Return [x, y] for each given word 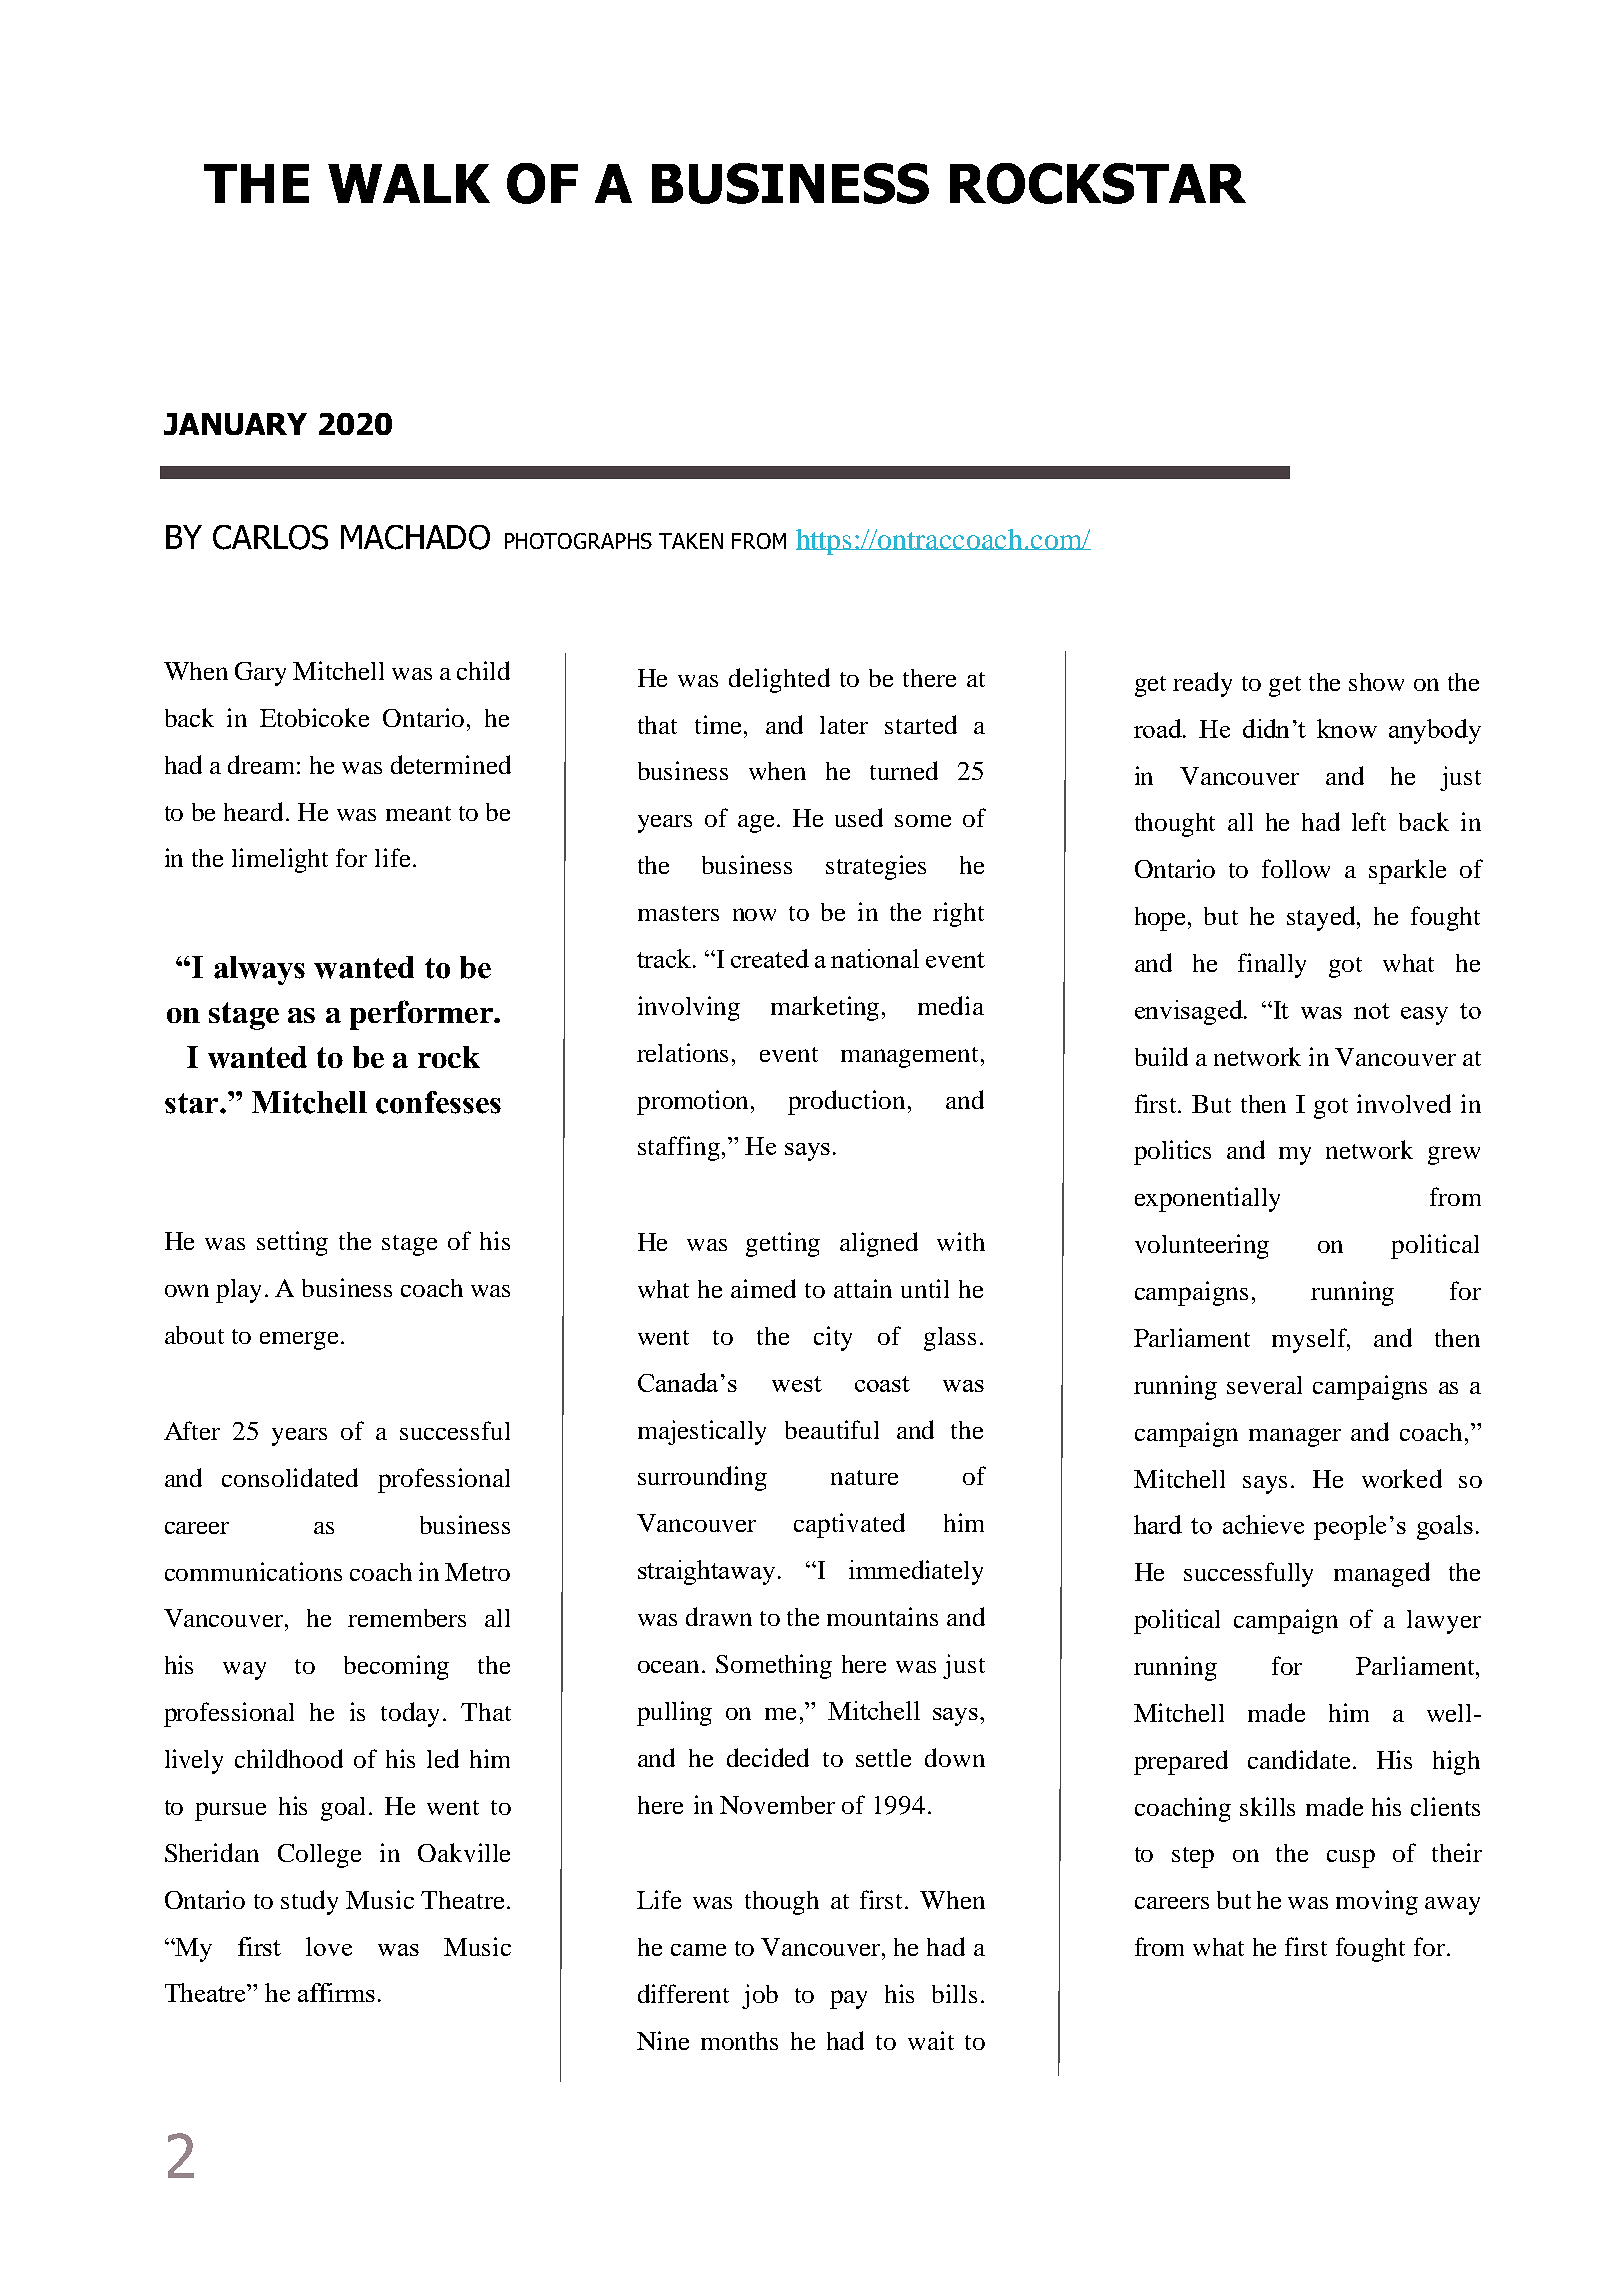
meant [418, 813]
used [859, 817]
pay [848, 1999]
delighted [779, 680]
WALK [409, 183]
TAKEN [691, 541]
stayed [1323, 918]
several [1264, 1385]
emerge [299, 1340]
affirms [336, 1992]
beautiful [832, 1429]
